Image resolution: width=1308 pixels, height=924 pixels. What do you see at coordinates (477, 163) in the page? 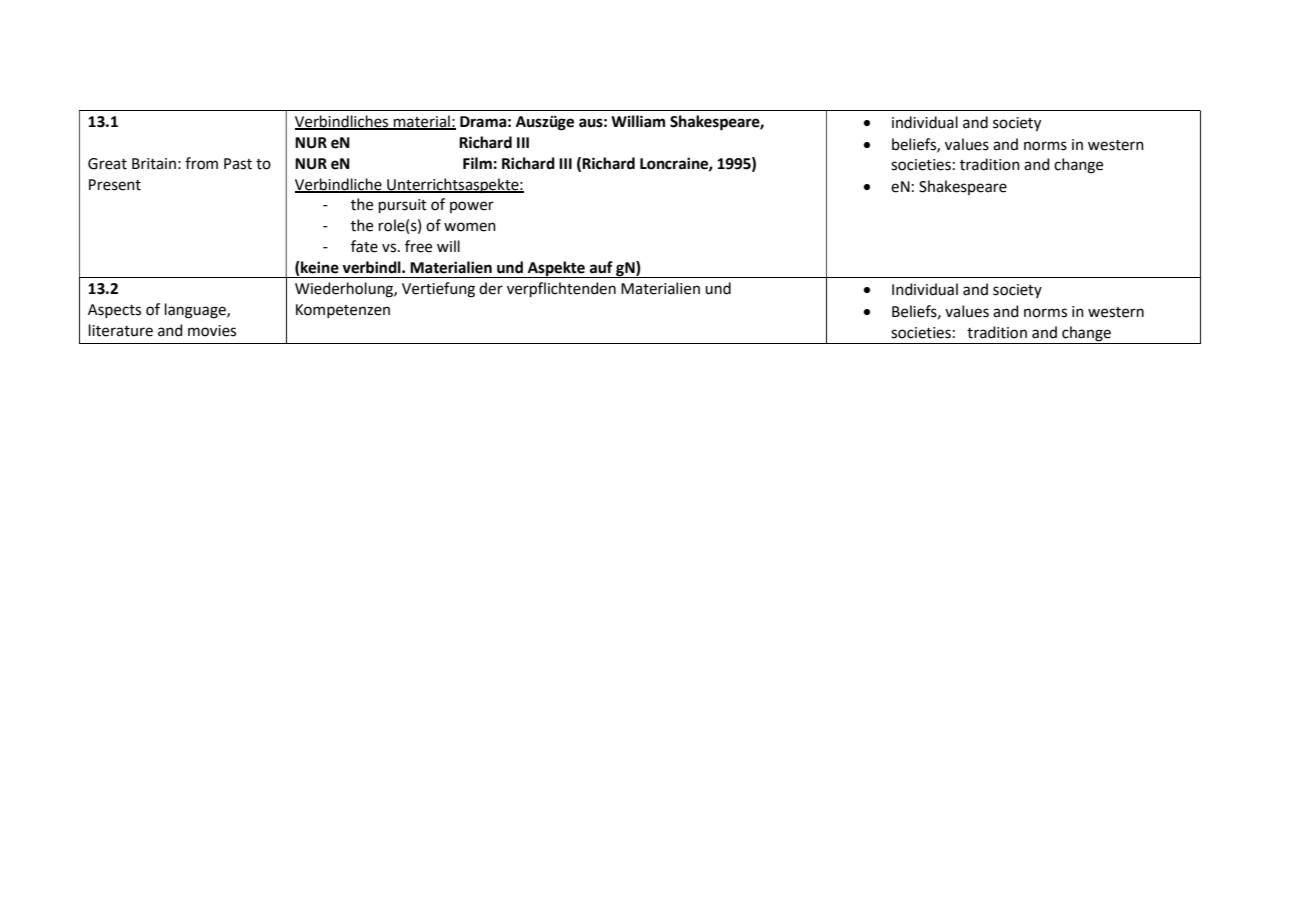
I see `Film` at bounding box center [477, 163].
